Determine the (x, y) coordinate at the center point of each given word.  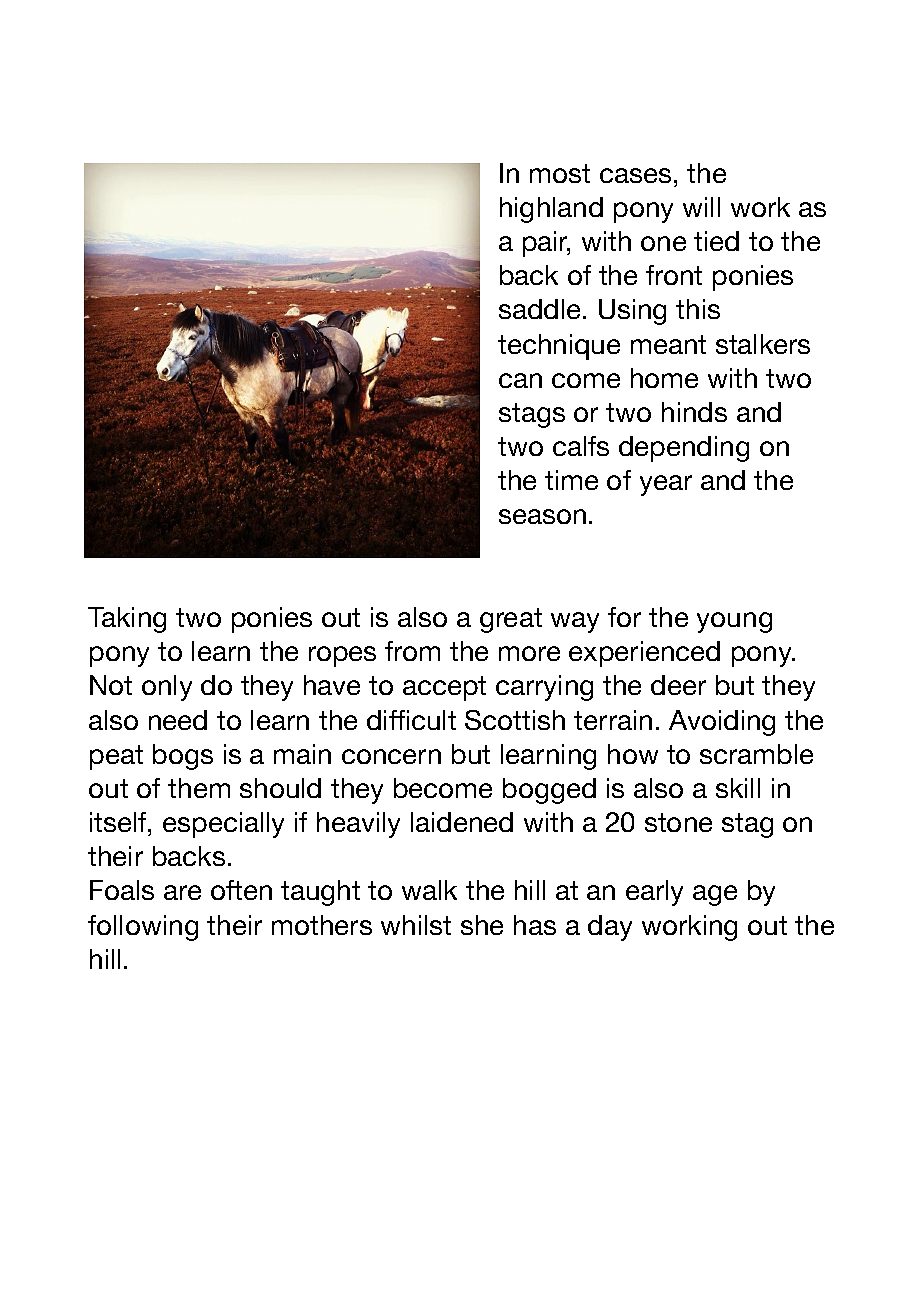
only (167, 688)
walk (429, 890)
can (520, 380)
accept (444, 688)
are (182, 892)
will (701, 207)
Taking (127, 620)
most (560, 173)
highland (551, 210)
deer (678, 685)
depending (684, 449)
